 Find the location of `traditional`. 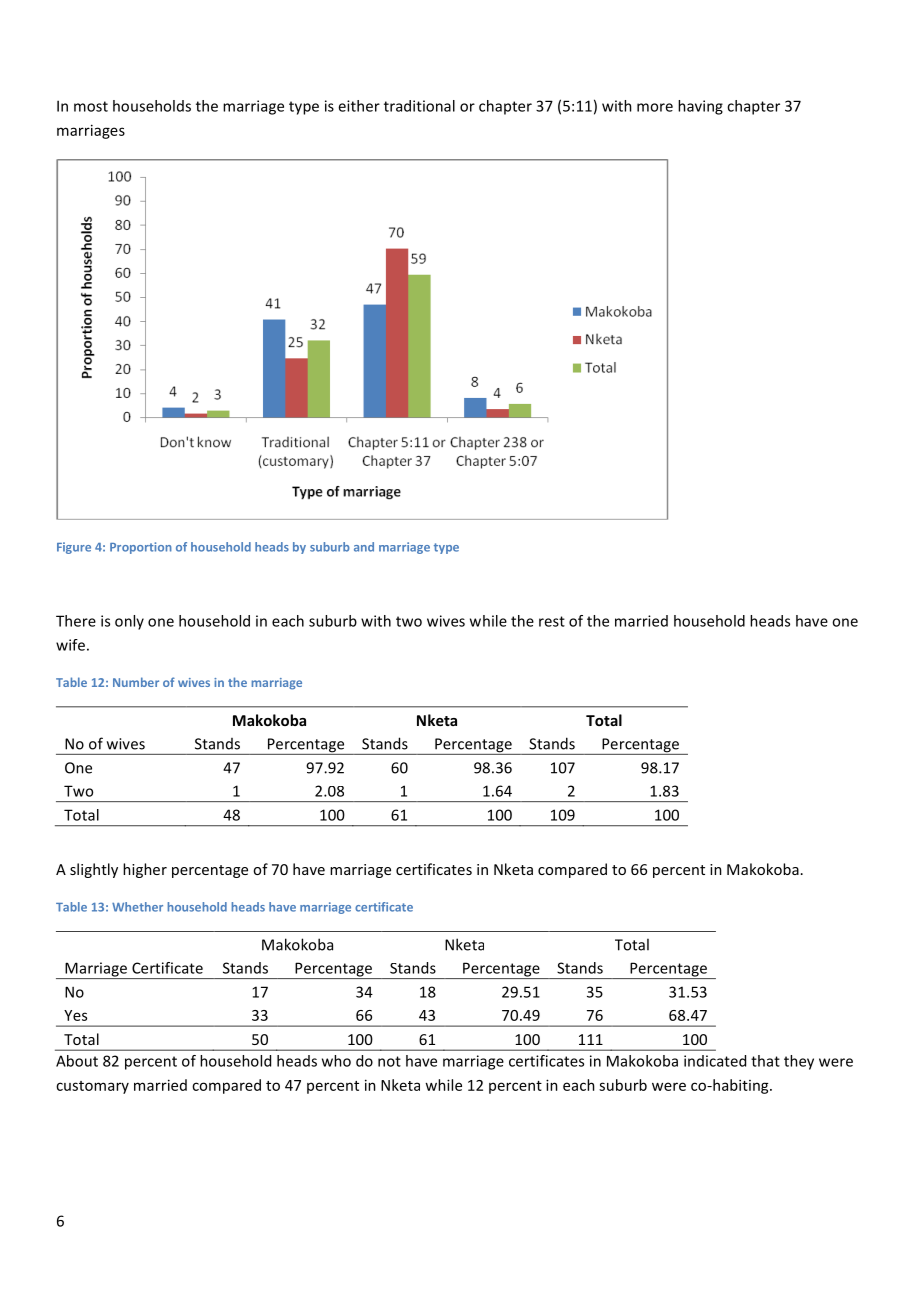

traditional is located at coordinates (419, 106).
